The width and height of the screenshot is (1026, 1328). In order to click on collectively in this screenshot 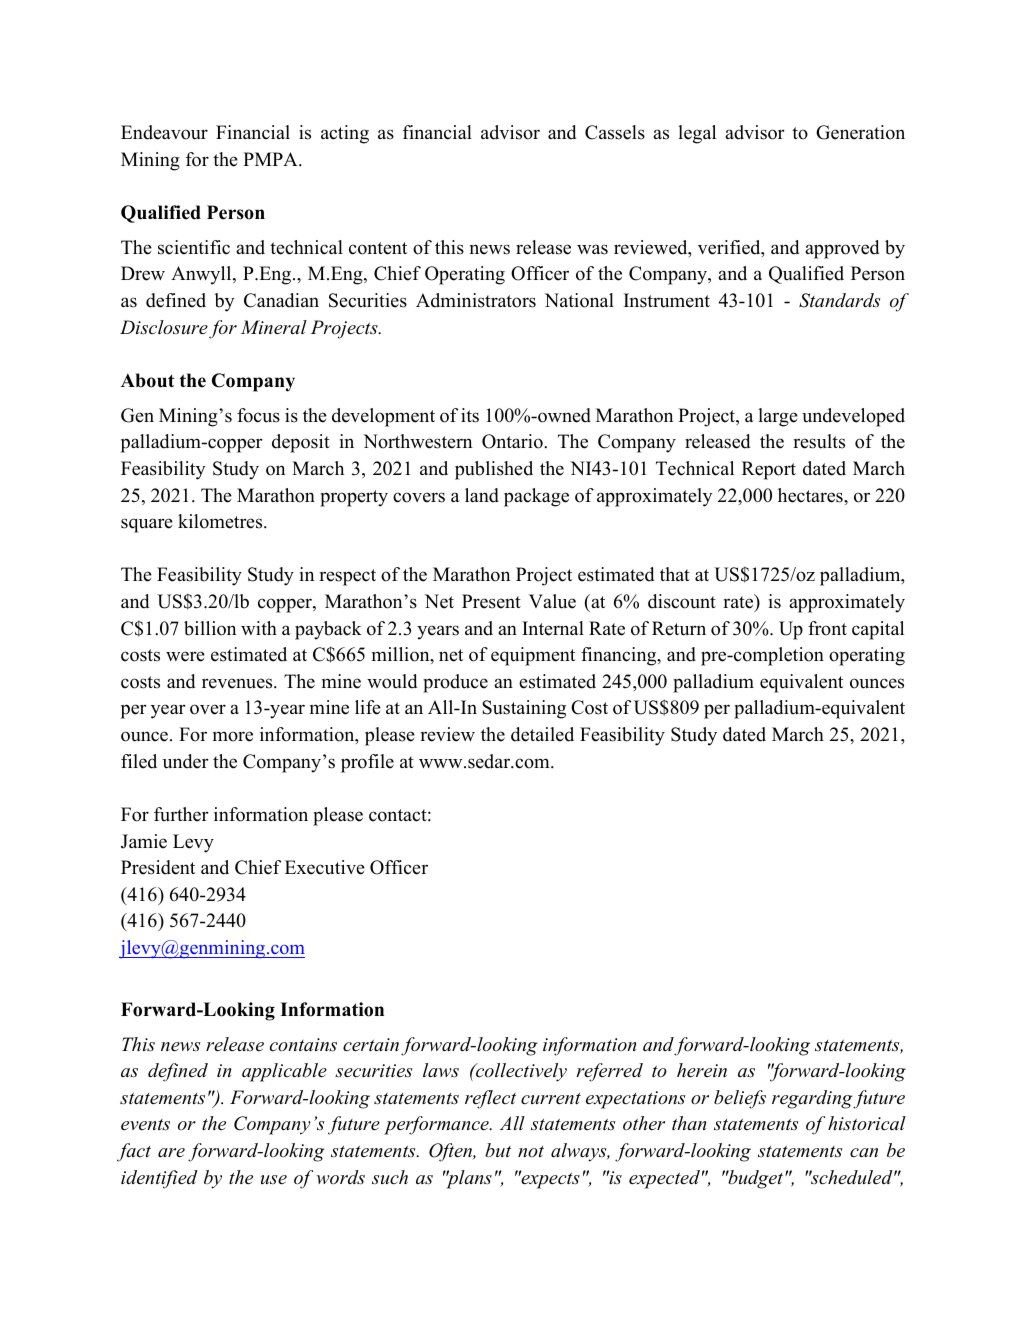, I will do `click(520, 1072)`.
